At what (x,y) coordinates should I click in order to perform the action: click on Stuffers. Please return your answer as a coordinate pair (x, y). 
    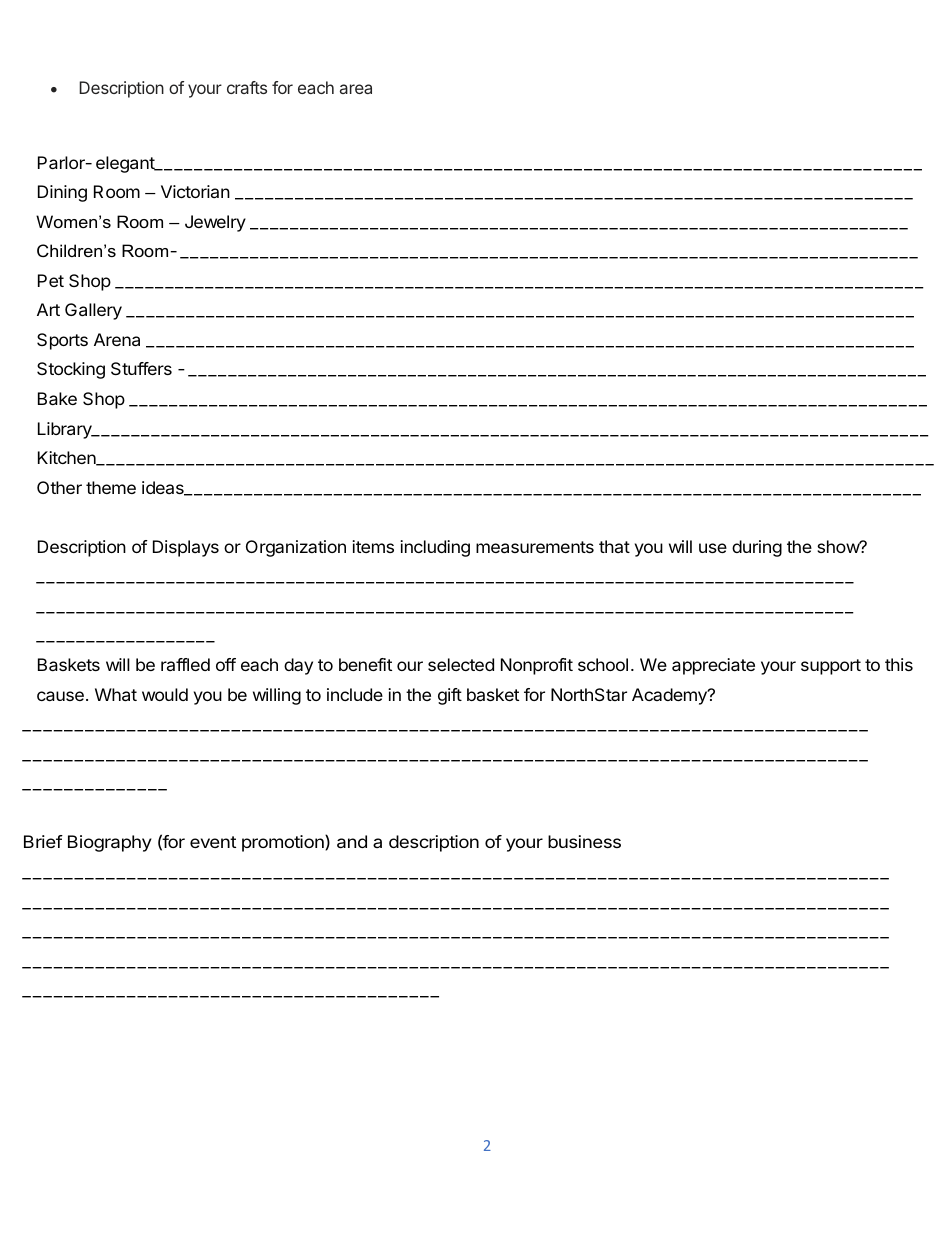
    Looking at the image, I should click on (141, 368).
